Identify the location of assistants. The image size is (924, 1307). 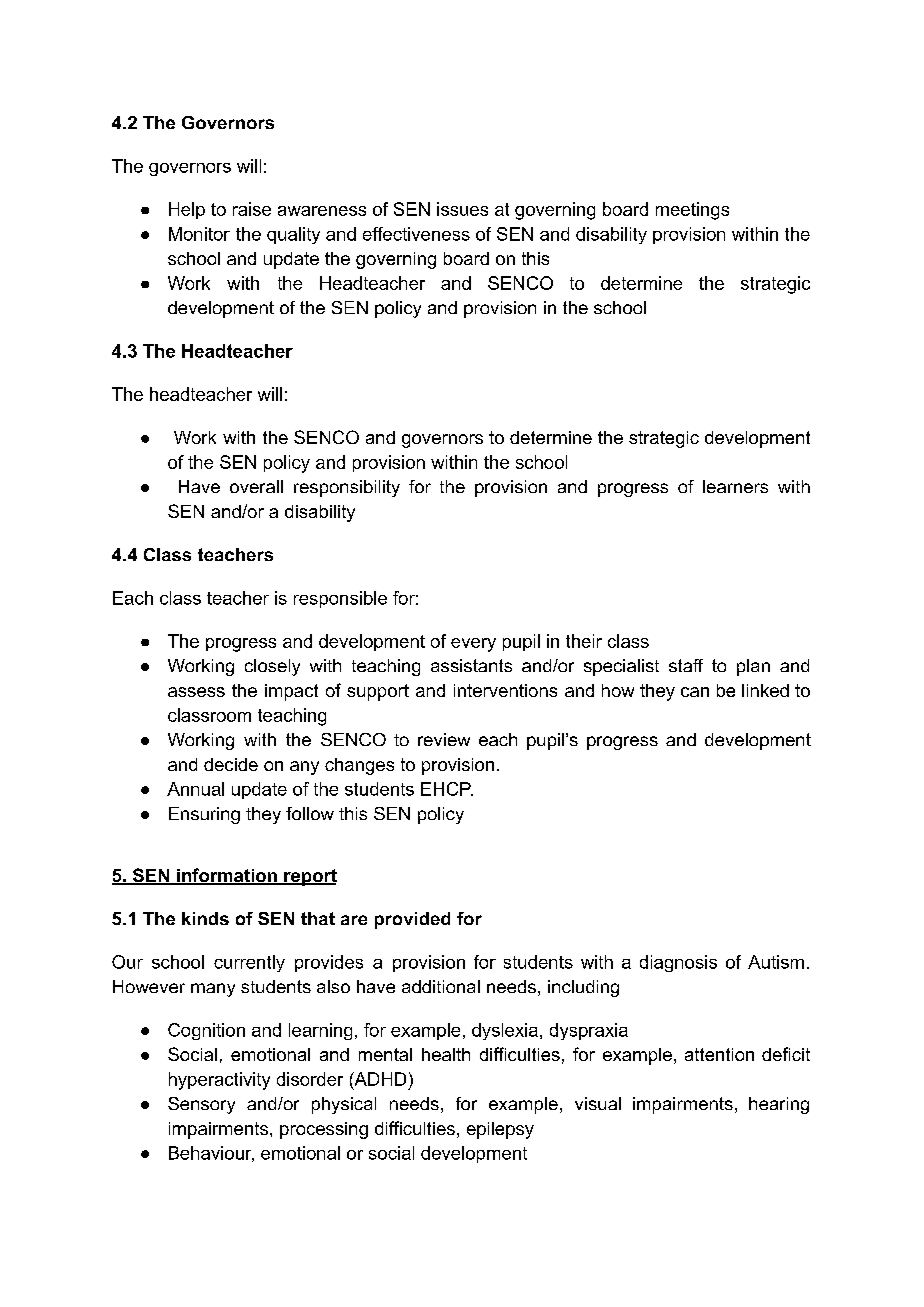
(471, 665).
